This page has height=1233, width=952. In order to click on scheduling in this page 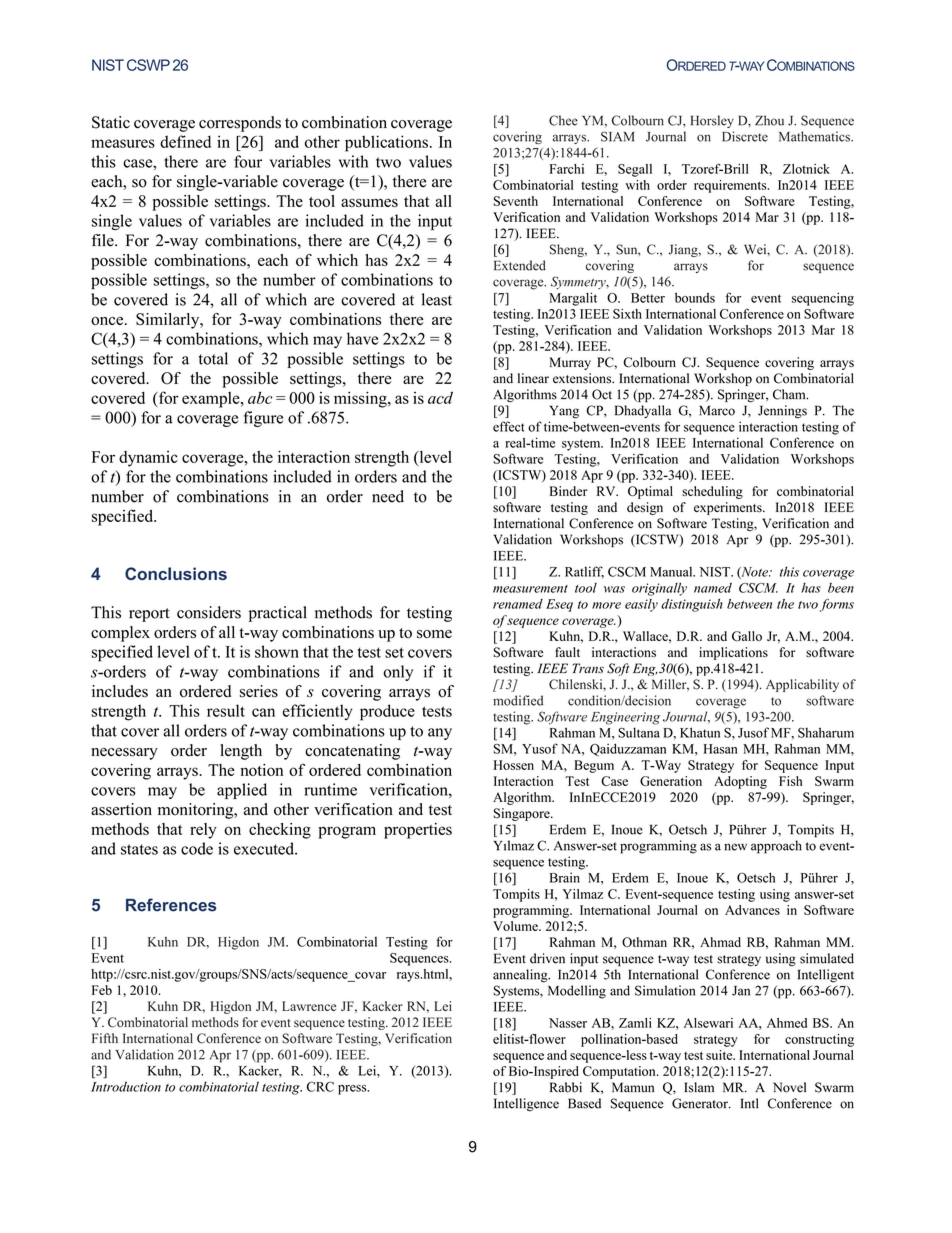, I will do `click(712, 492)`.
